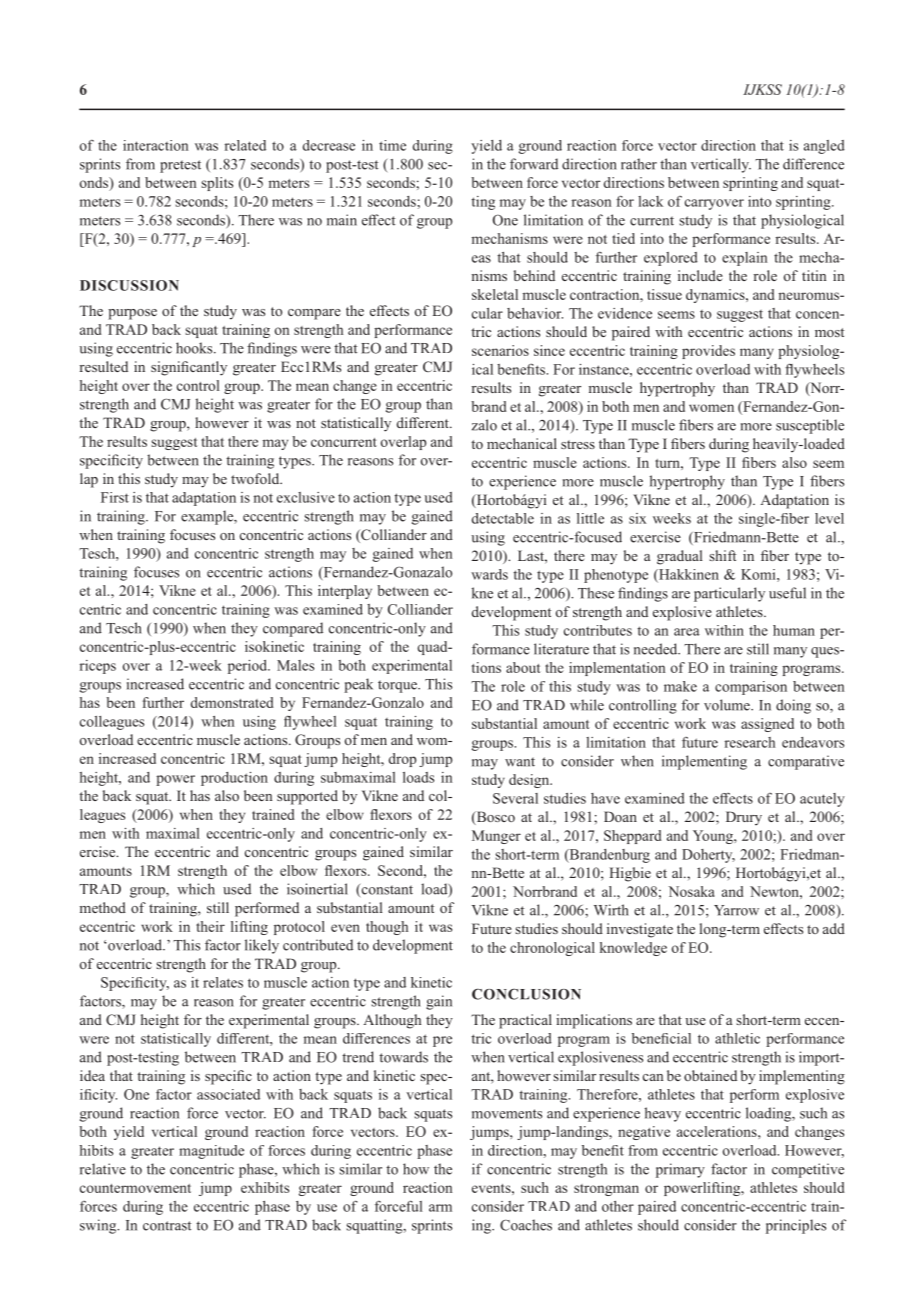 Image resolution: width=924 pixels, height=1307 pixels. Describe the element at coordinates (167, 1226) in the page. I see `contrast` at that location.
